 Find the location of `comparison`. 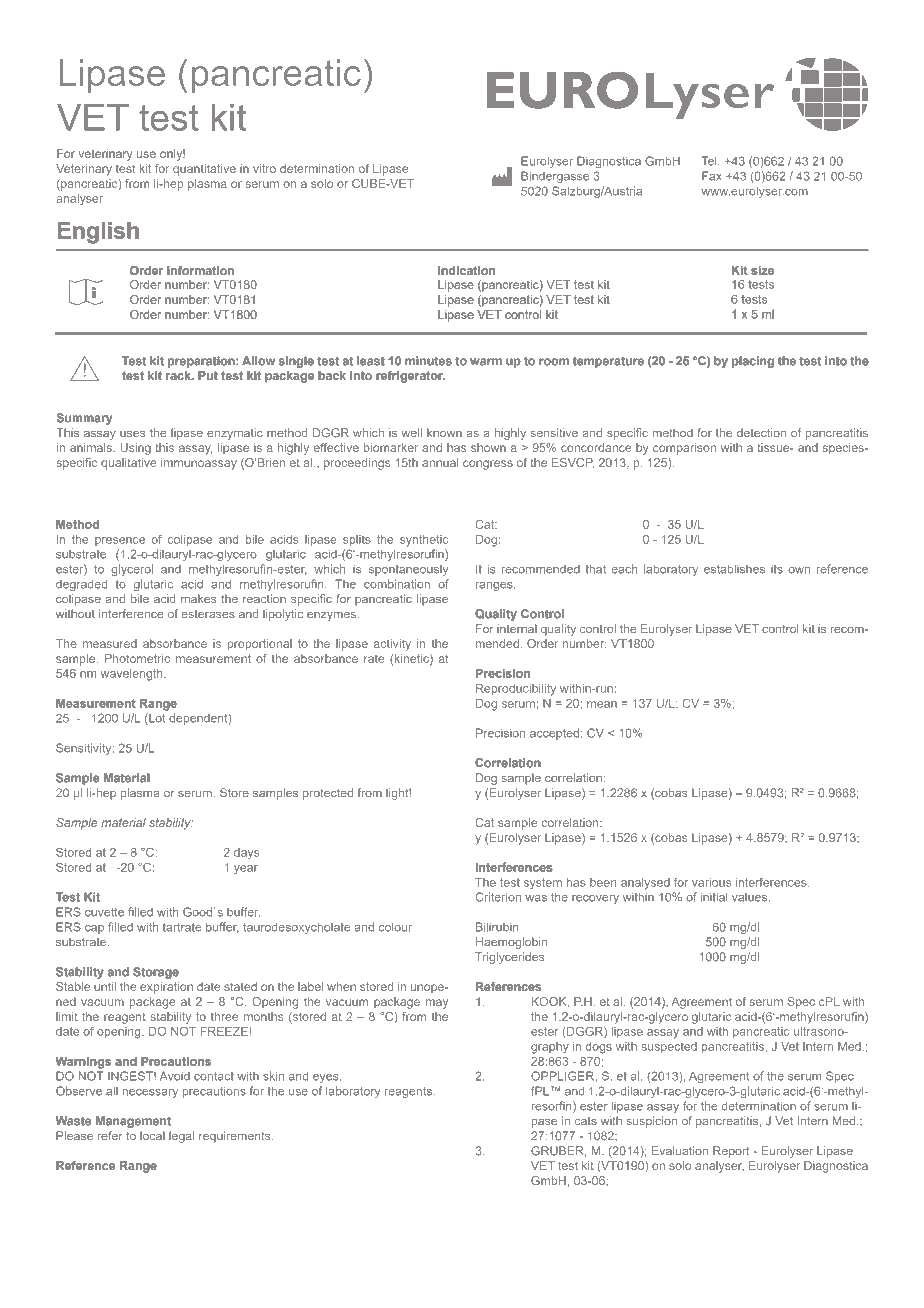

comparison is located at coordinates (684, 449).
